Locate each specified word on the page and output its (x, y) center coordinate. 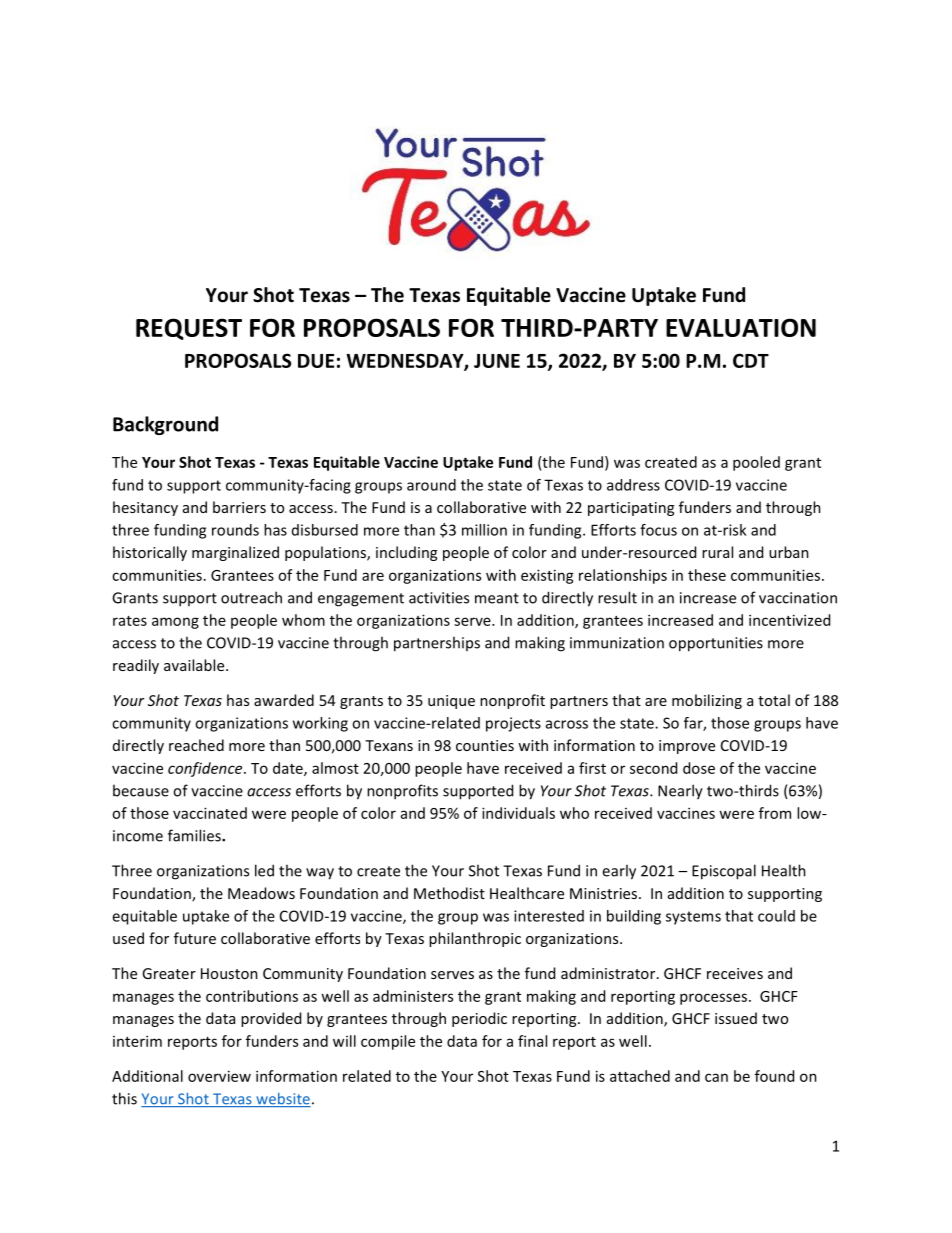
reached (196, 745)
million (484, 530)
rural (717, 552)
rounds (235, 530)
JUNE (497, 361)
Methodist (449, 893)
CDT (751, 360)
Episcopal (724, 872)
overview (219, 1076)
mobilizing (707, 701)
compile (388, 1042)
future (195, 938)
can (716, 1077)
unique (451, 702)
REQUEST (189, 329)
